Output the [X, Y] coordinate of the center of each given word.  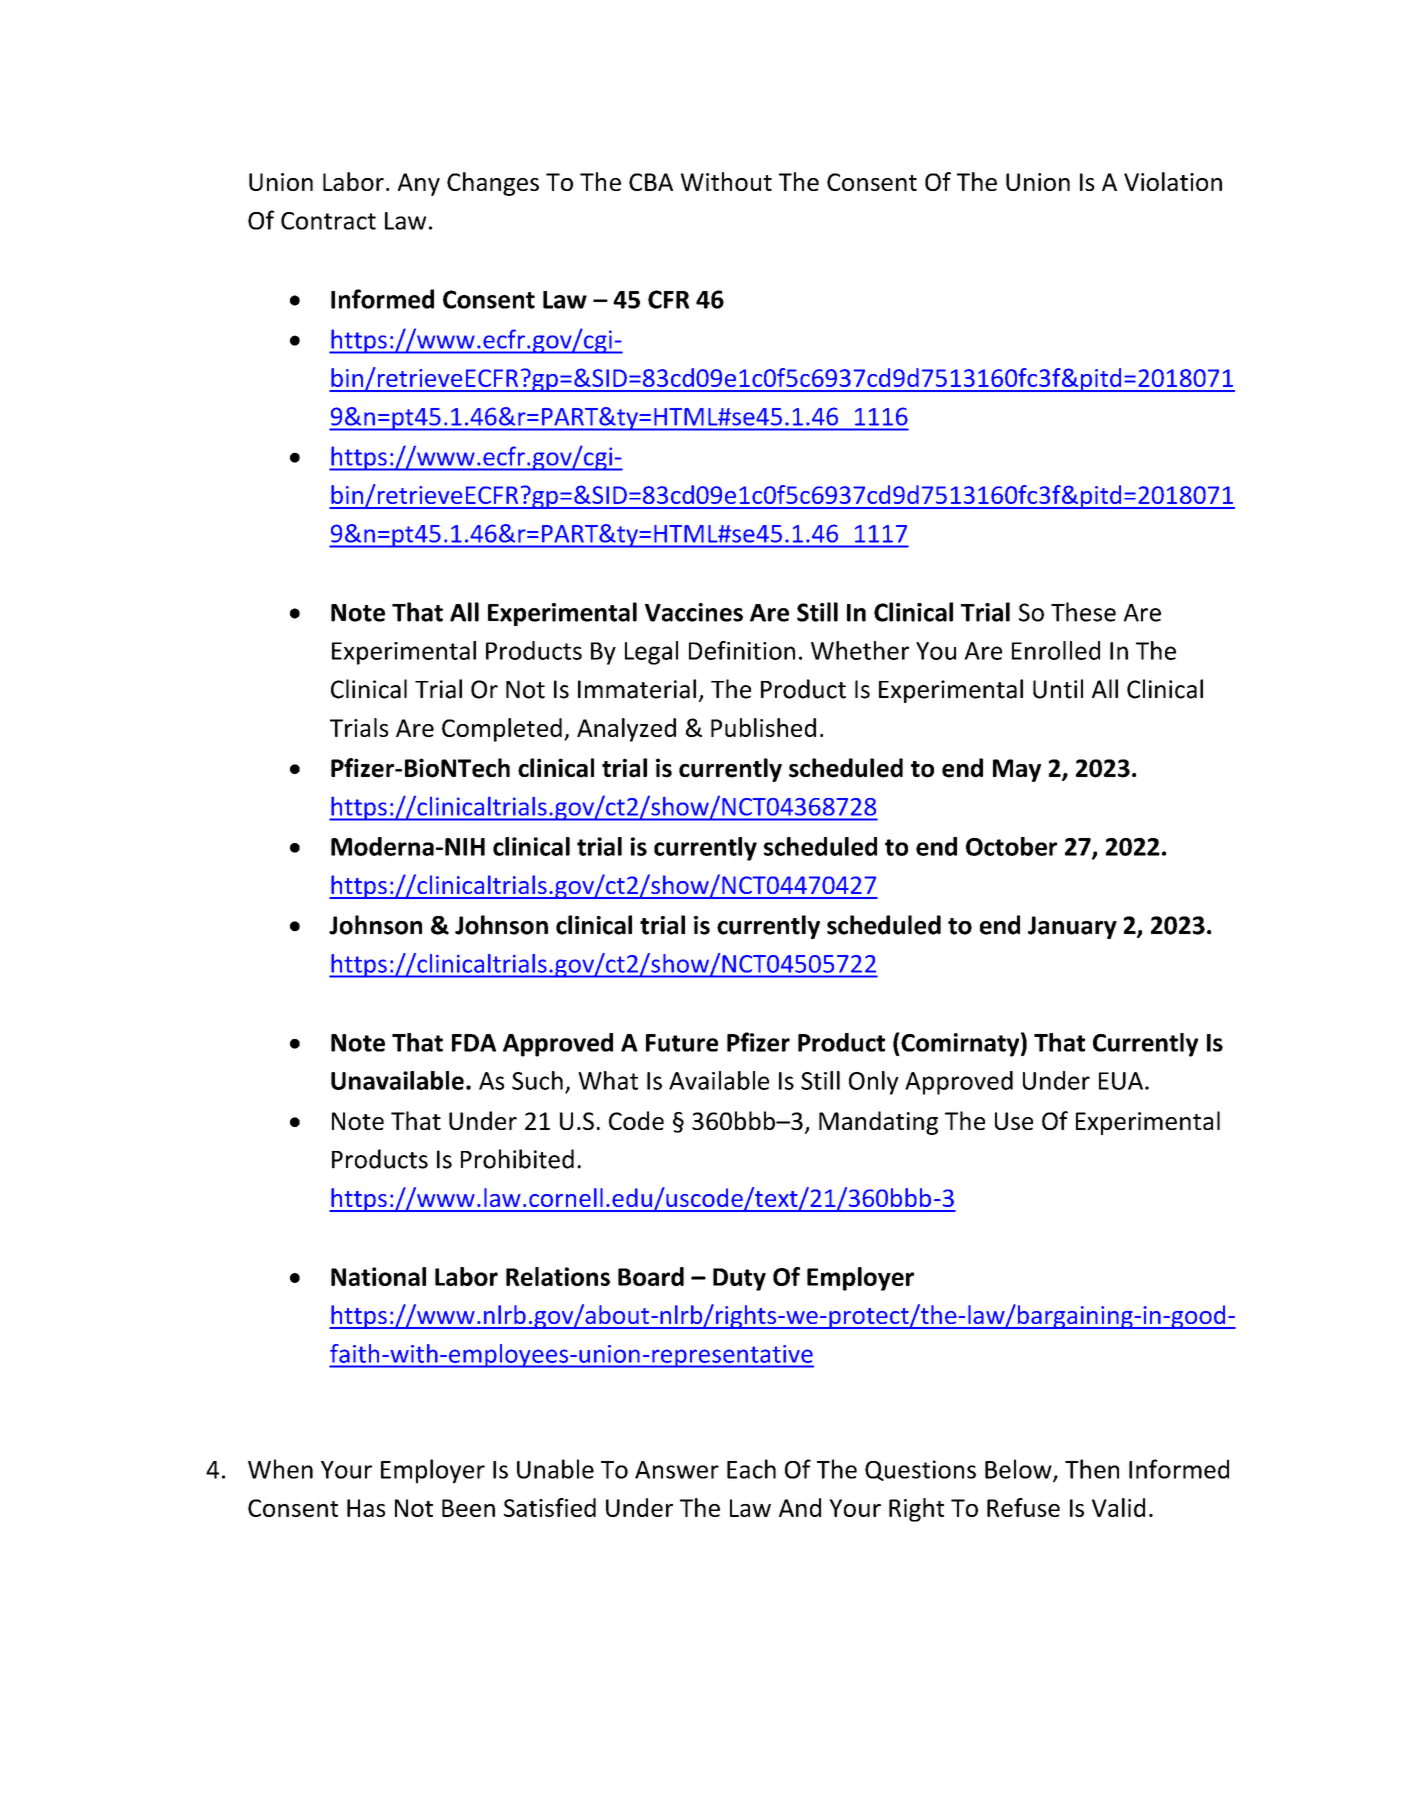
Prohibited [517, 1159]
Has [366, 1508]
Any [419, 184]
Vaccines [694, 612]
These [1083, 612]
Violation [1173, 181]
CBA [651, 182]
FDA [474, 1043]
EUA [1121, 1081]
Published [763, 727]
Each [751, 1469]
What [608, 1080]
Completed [502, 730]
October [1011, 846]
